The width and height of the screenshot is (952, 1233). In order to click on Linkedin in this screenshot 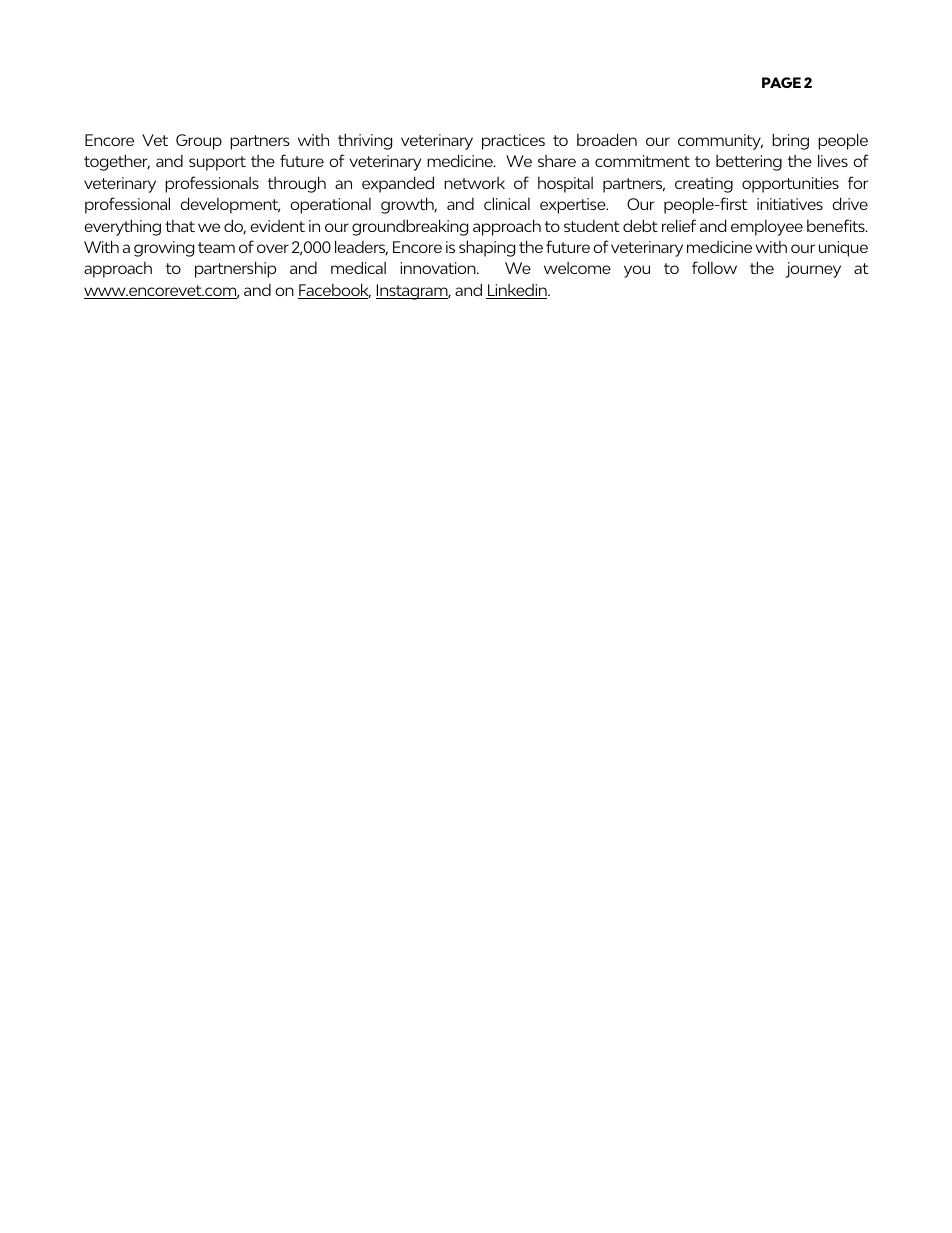, I will do `click(517, 291)`.
